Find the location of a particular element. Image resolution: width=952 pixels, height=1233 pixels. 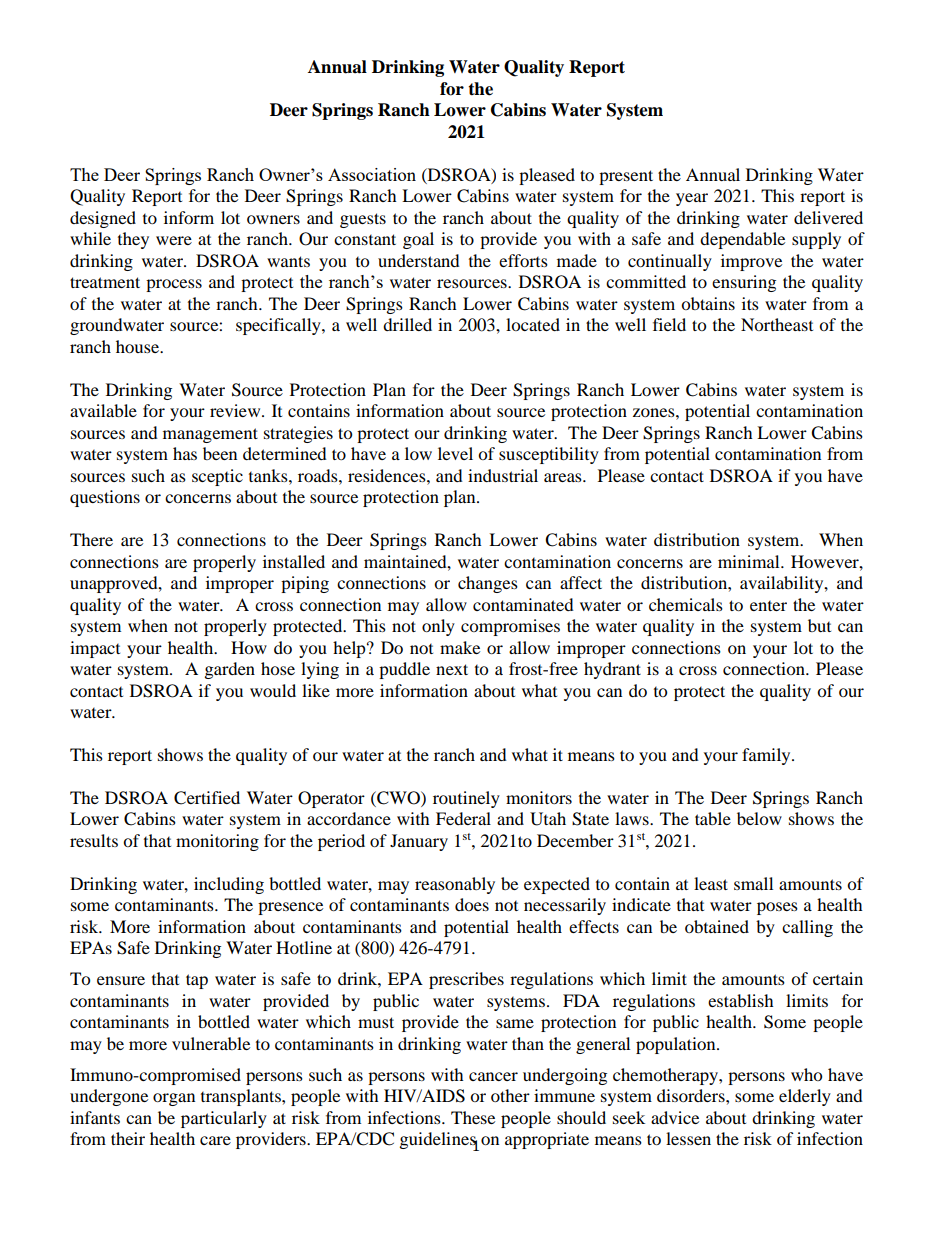

organ is located at coordinates (174, 1099).
